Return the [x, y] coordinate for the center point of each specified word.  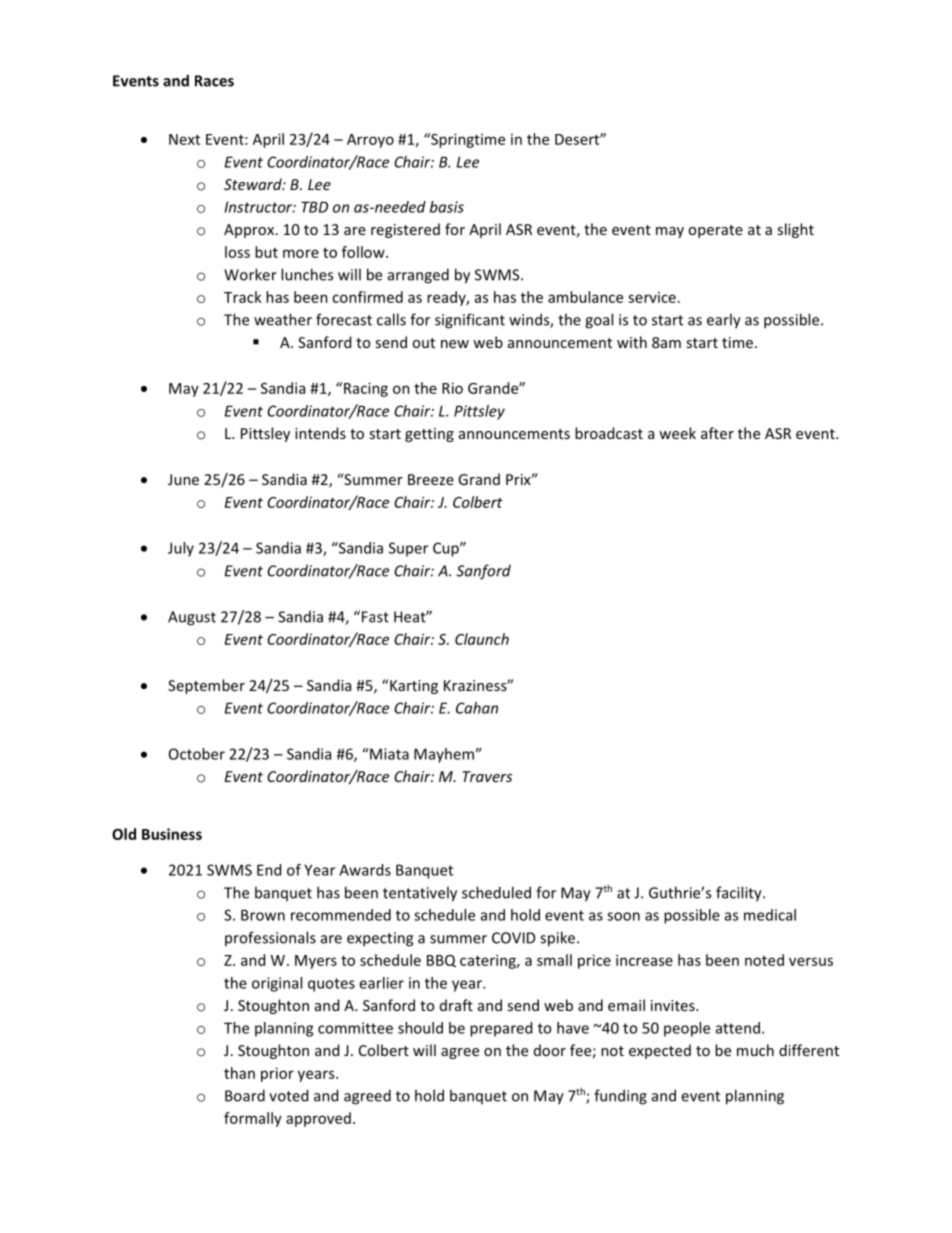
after [717, 433]
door [550, 1050]
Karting [414, 687]
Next [184, 139]
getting [429, 435]
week [677, 433]
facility [740, 894]
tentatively [420, 894]
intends [320, 433]
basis [447, 207]
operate [715, 231]
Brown [263, 915]
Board [245, 1095]
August [192, 618]
